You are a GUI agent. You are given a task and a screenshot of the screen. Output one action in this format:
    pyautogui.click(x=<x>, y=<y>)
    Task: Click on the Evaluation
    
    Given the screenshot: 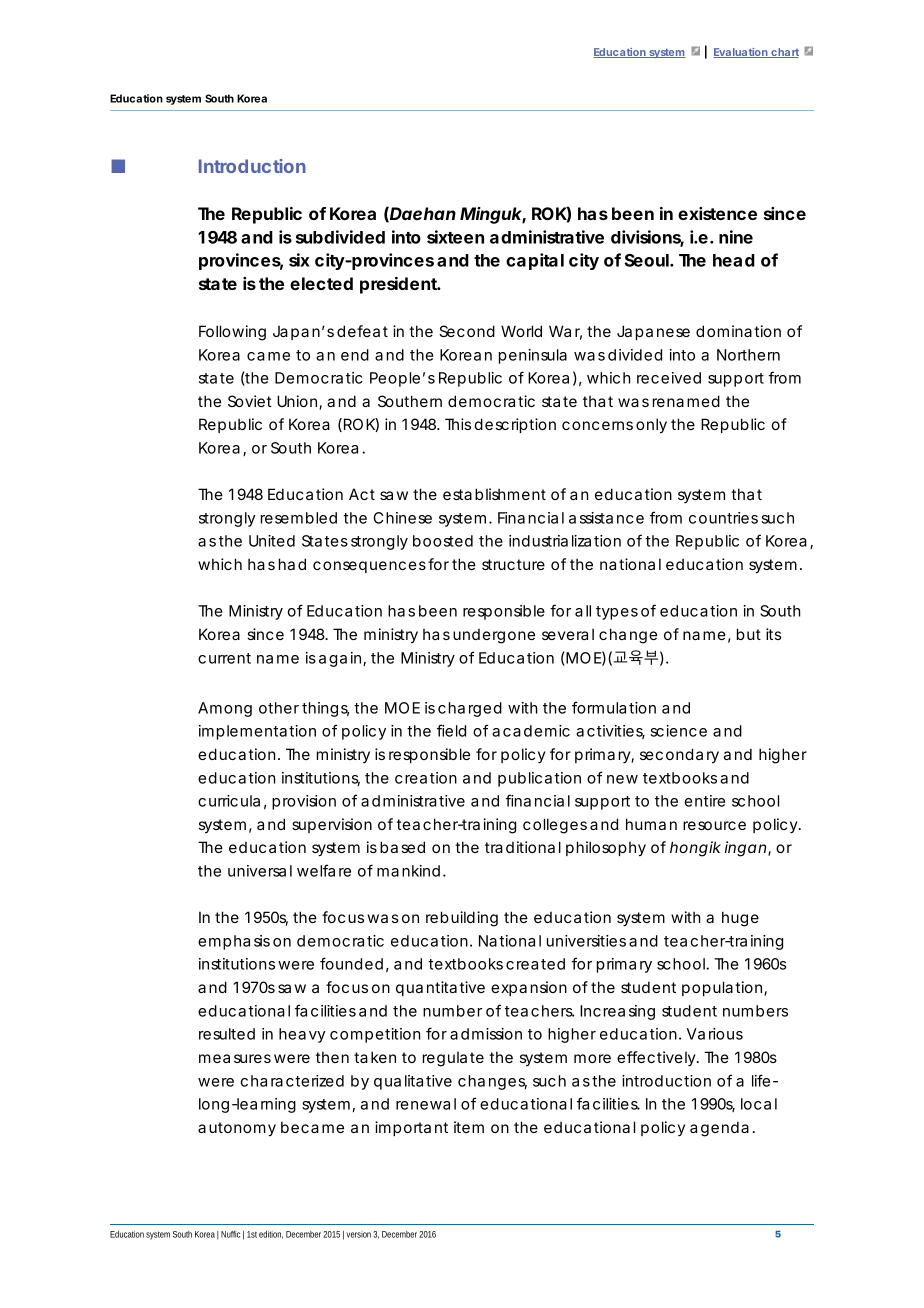 What is the action you would take?
    pyautogui.click(x=741, y=53)
